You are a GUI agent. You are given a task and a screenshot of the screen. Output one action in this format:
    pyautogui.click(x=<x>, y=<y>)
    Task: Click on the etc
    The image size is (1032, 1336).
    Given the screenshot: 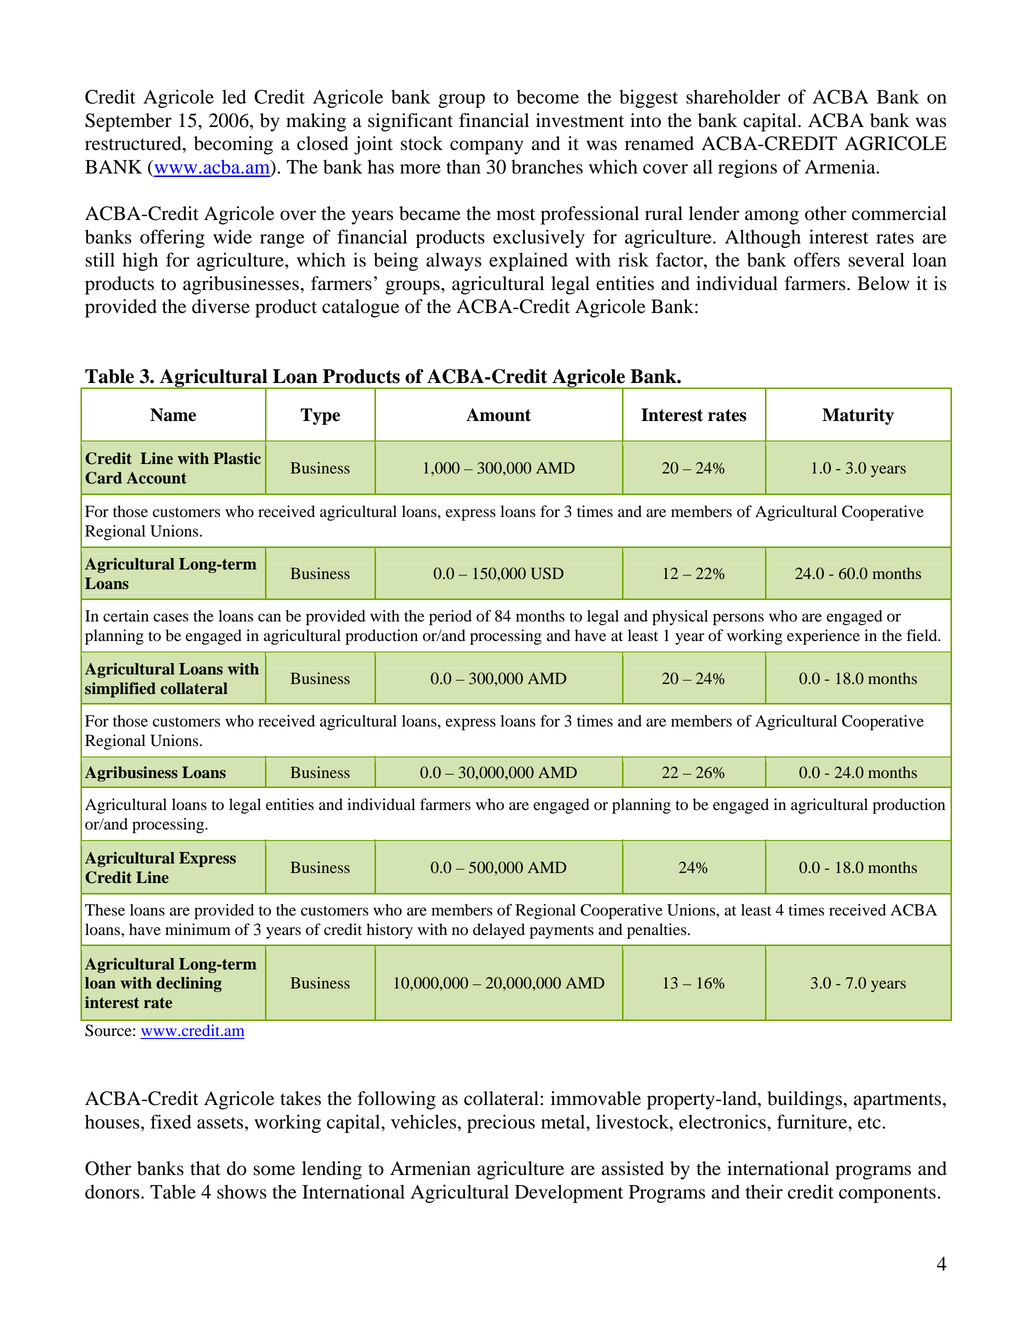 What is the action you would take?
    pyautogui.click(x=870, y=1123)
